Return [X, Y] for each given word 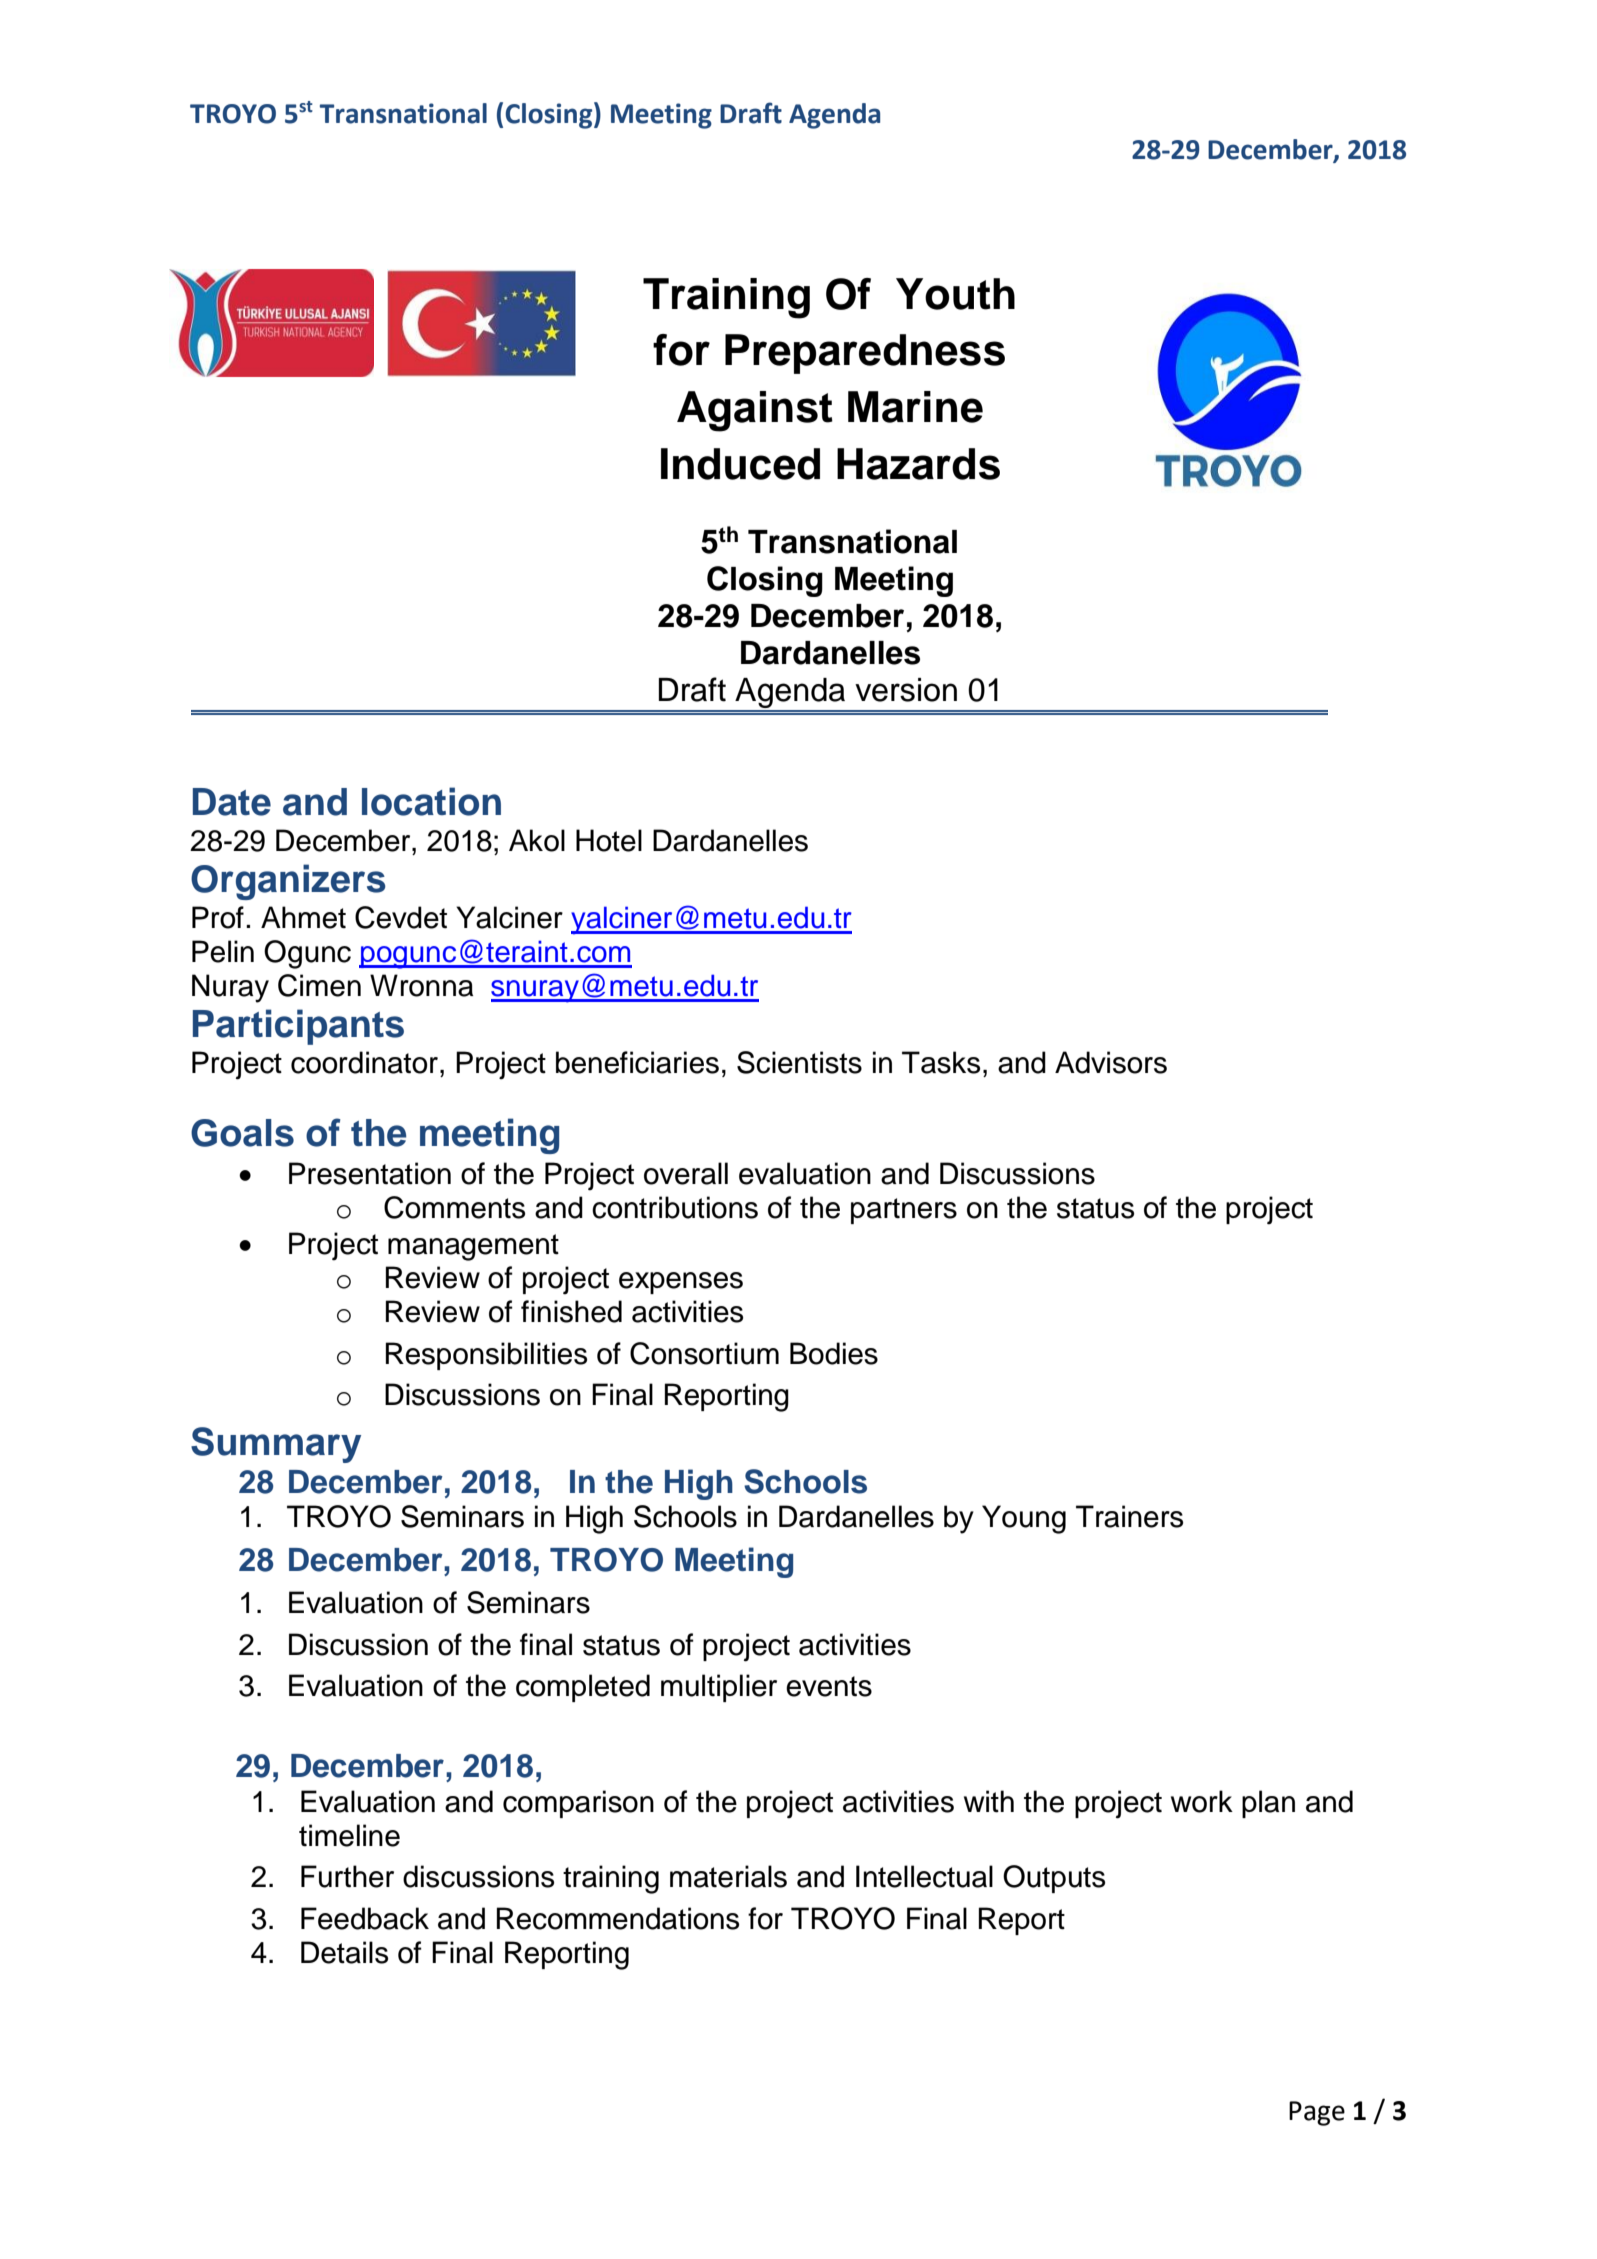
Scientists [799, 1062]
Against [755, 411]
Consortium [704, 1353]
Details [344, 1952]
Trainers [1129, 1516]
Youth [955, 294]
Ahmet [303, 917]
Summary [276, 1445]
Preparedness [865, 354]
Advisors [1111, 1062]
